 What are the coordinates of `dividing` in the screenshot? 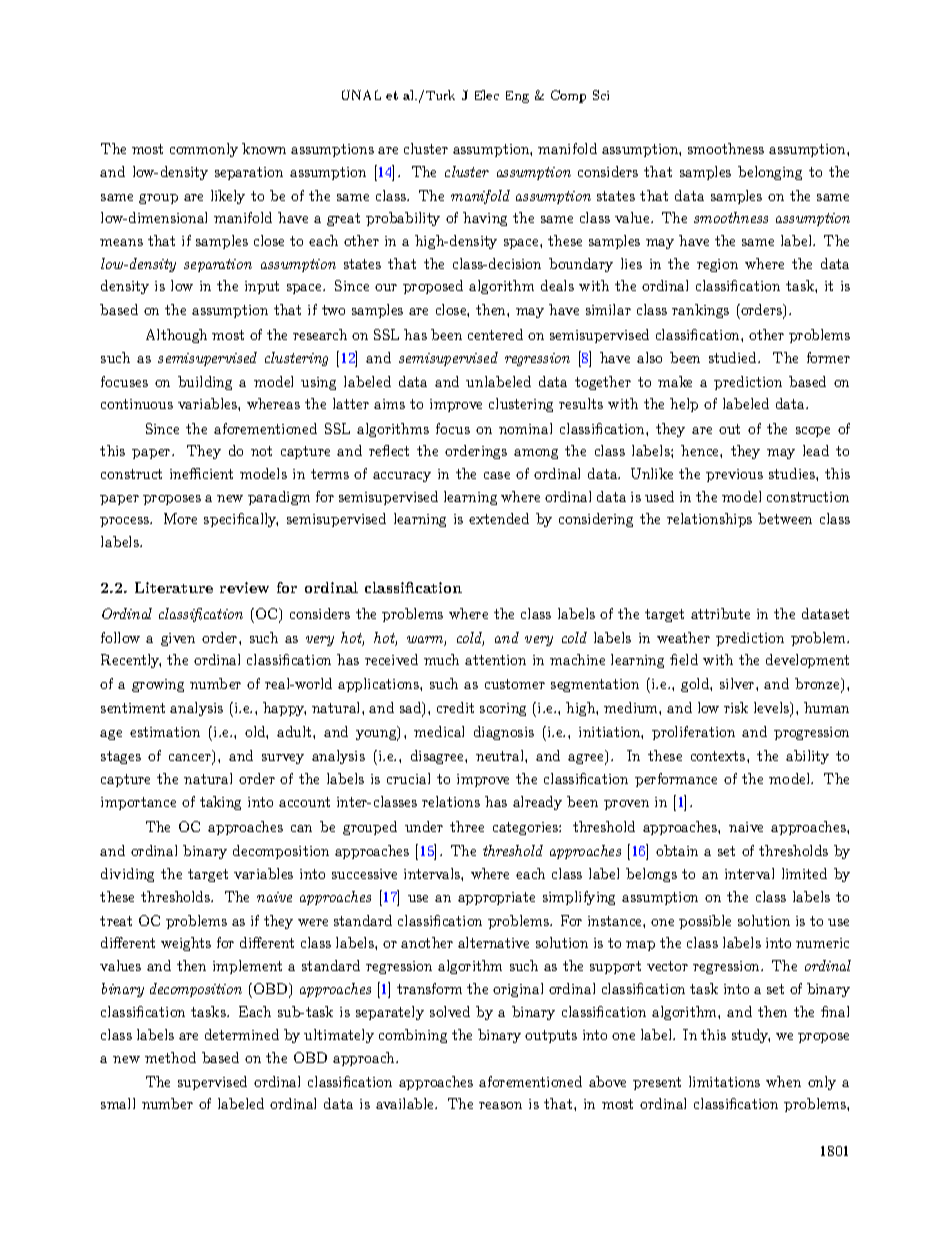 It's located at (127, 875).
